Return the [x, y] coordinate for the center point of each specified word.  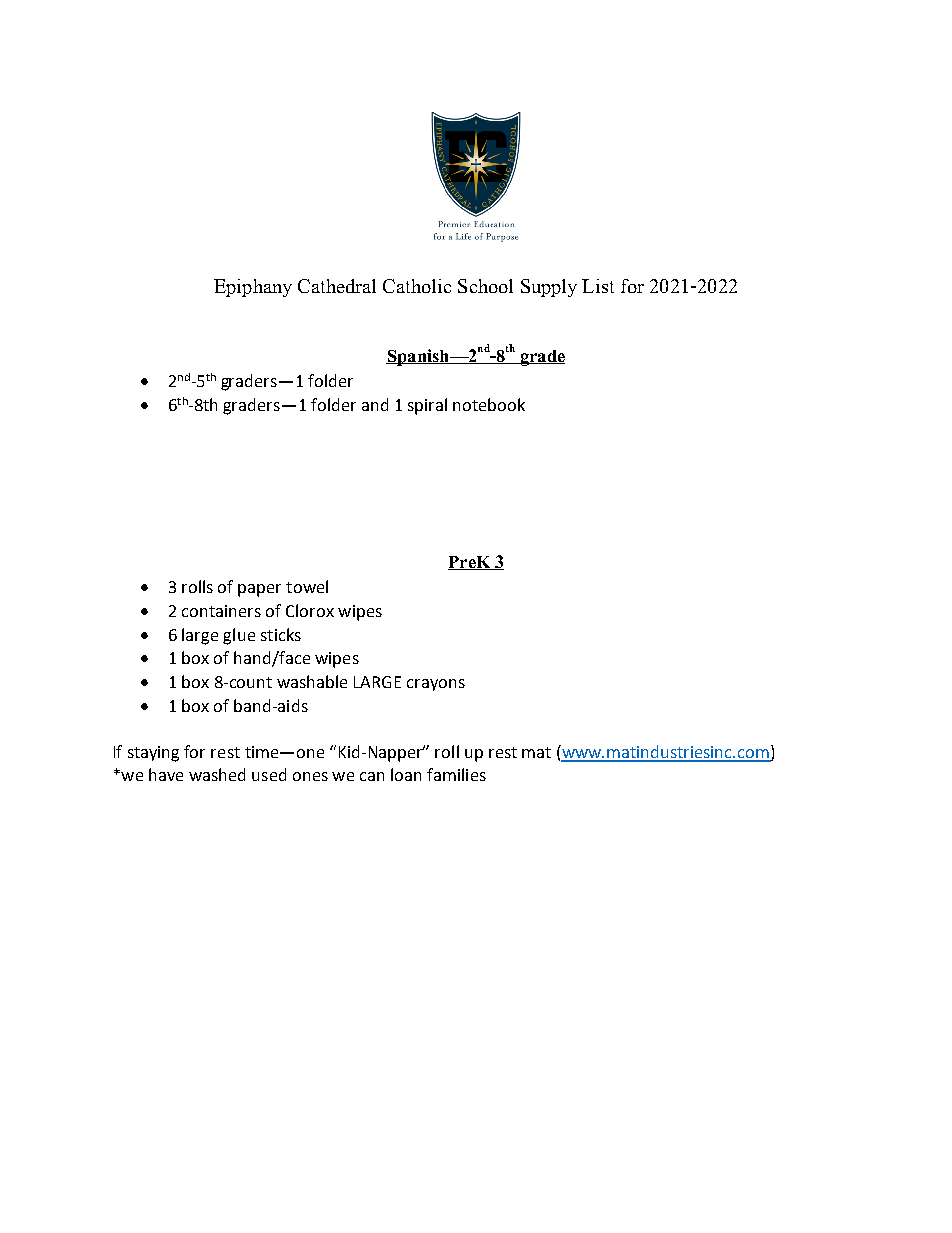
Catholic [417, 286]
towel [307, 586]
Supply [549, 288]
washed [217, 774]
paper [259, 590]
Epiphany [253, 288]
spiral [427, 406]
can [372, 776]
